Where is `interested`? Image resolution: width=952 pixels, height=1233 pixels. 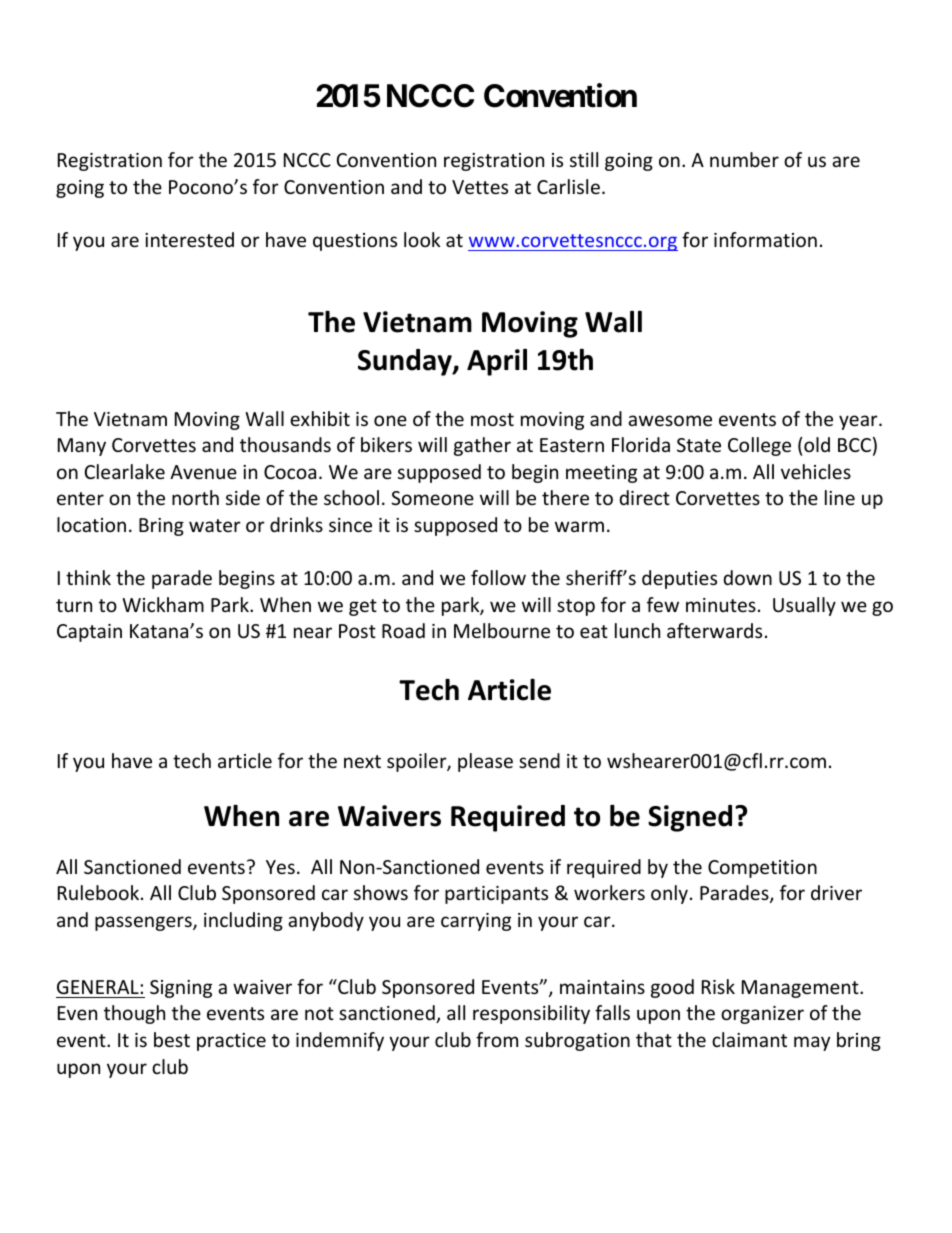 interested is located at coordinates (189, 239).
